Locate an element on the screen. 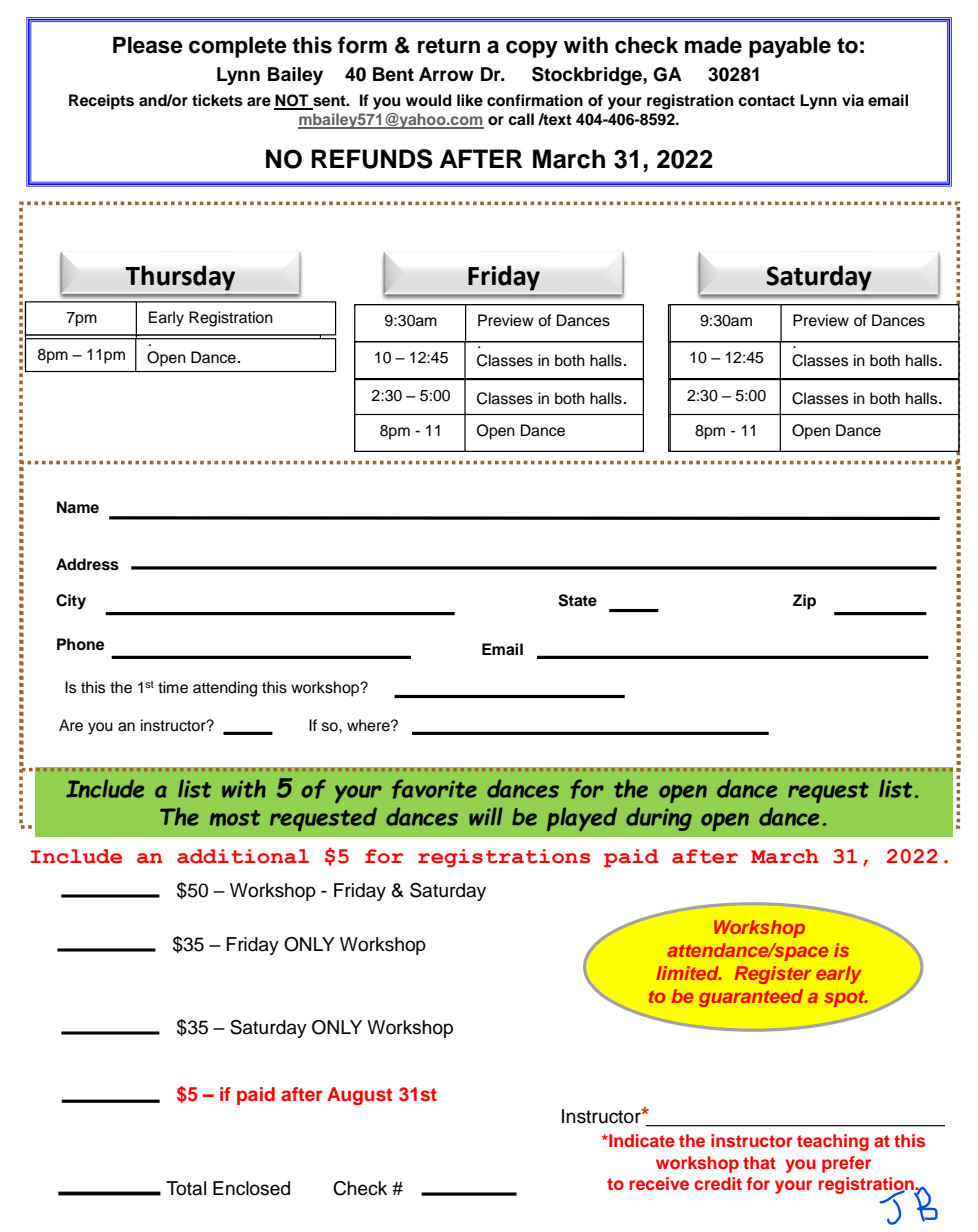 This screenshot has width=978, height=1232. like is located at coordinates (470, 100).
